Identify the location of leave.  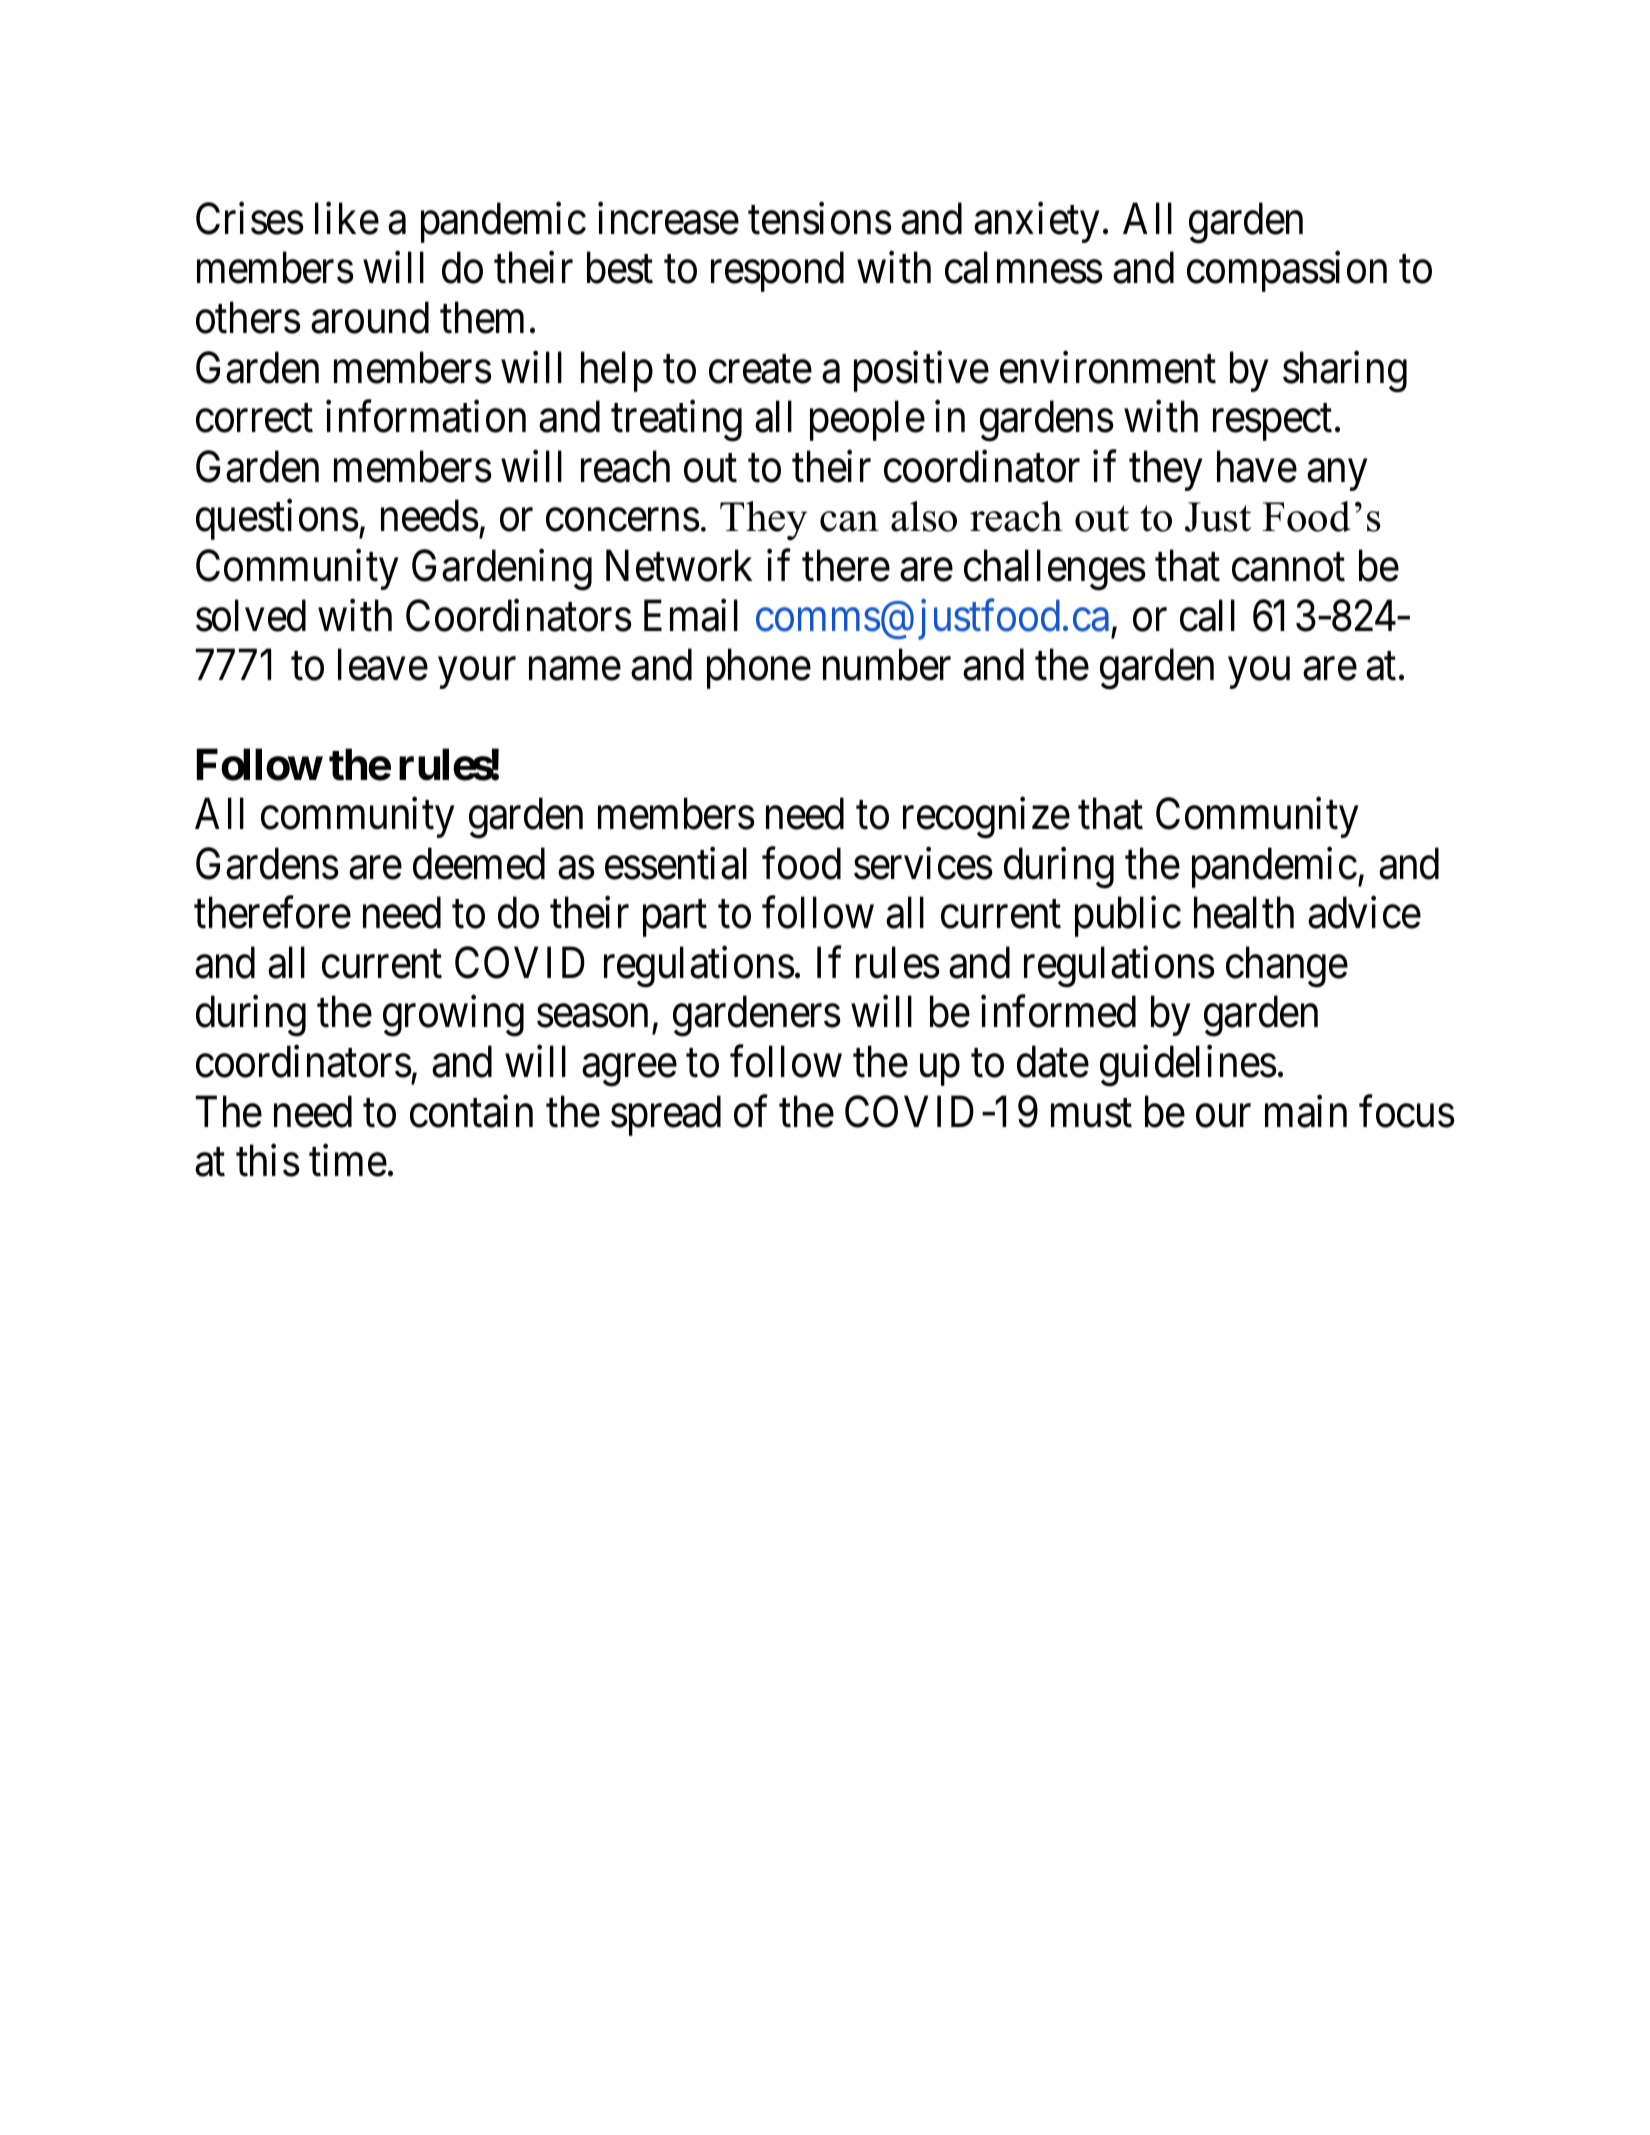
(383, 665).
